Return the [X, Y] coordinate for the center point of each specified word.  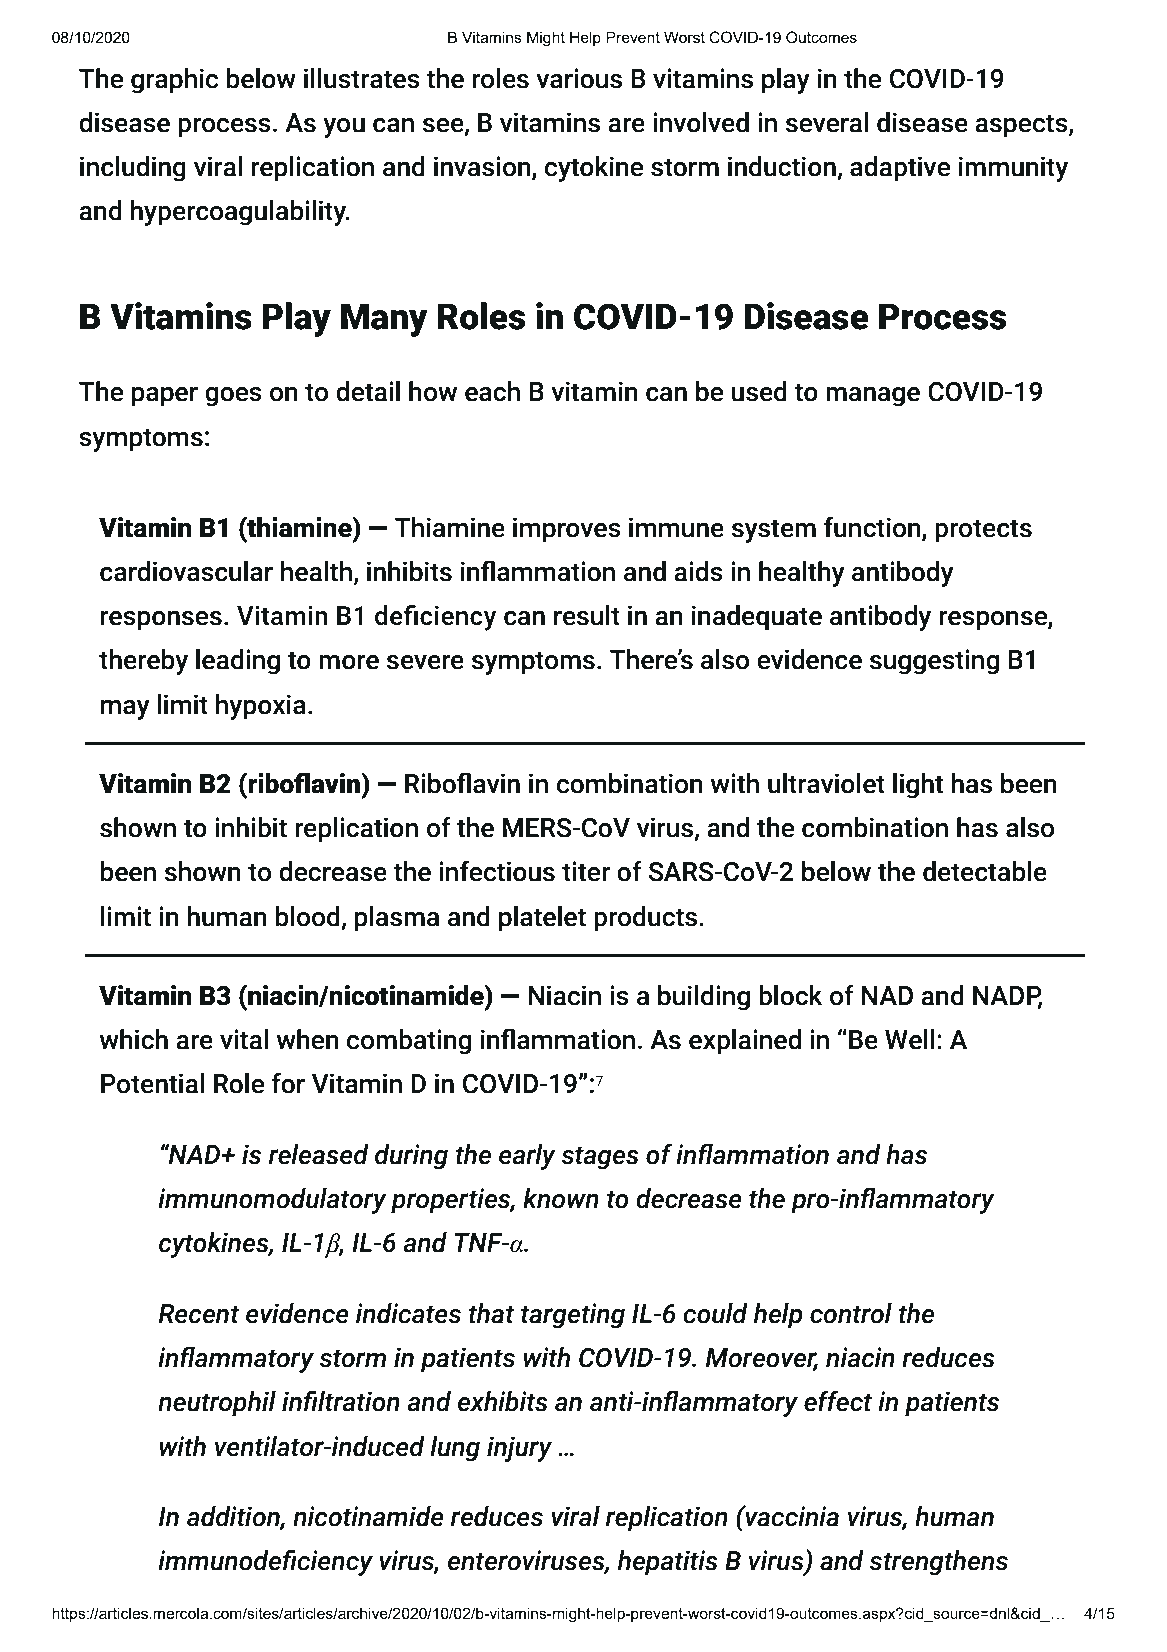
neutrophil [217, 1404]
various [579, 78]
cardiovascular [186, 571]
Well [910, 1039]
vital [244, 1039]
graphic [174, 81]
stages [600, 1158]
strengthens [938, 1563]
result [587, 615]
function [873, 528]
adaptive [900, 169]
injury [519, 1449]
